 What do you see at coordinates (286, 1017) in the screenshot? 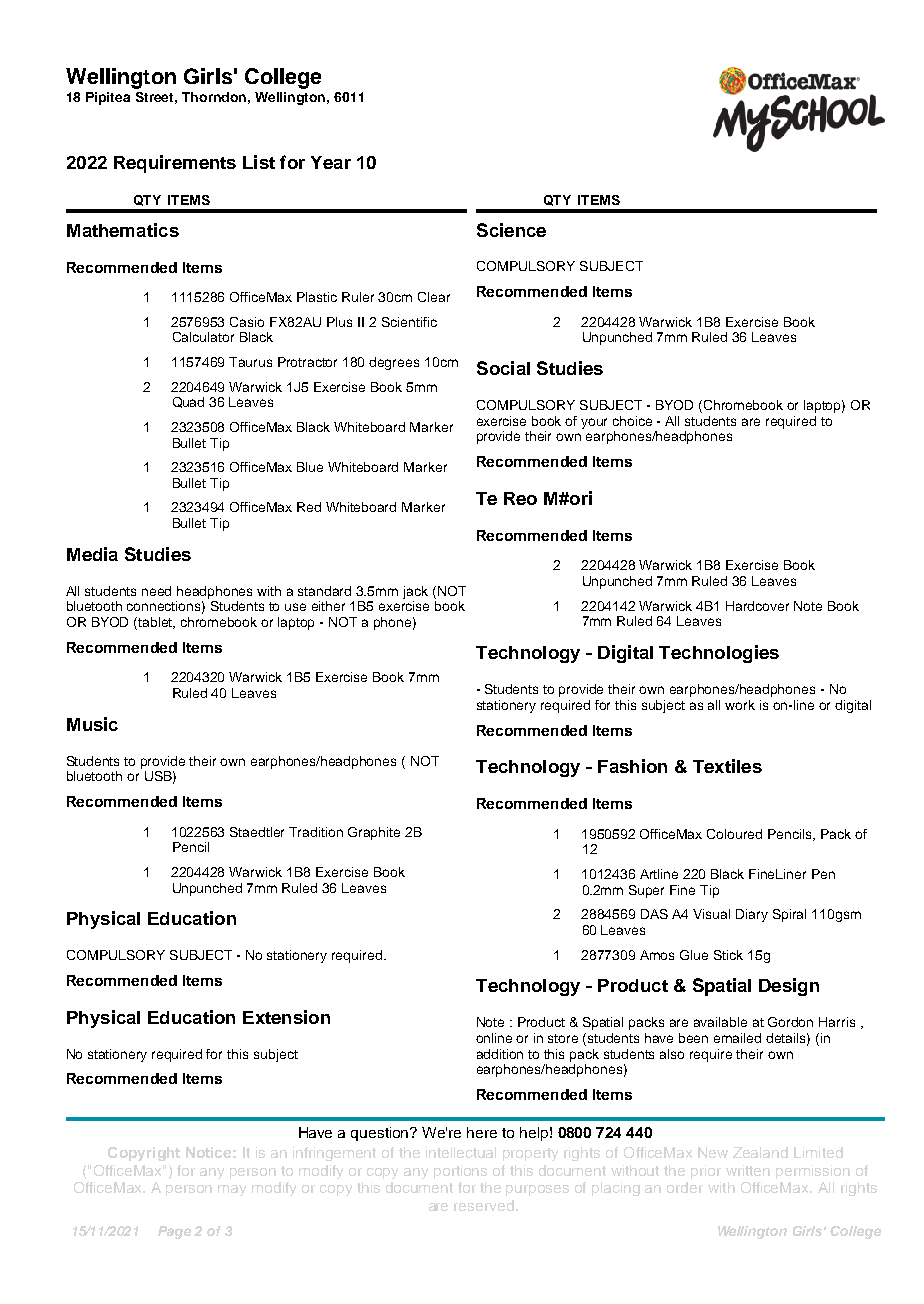
I see `Extension` at bounding box center [286, 1017].
